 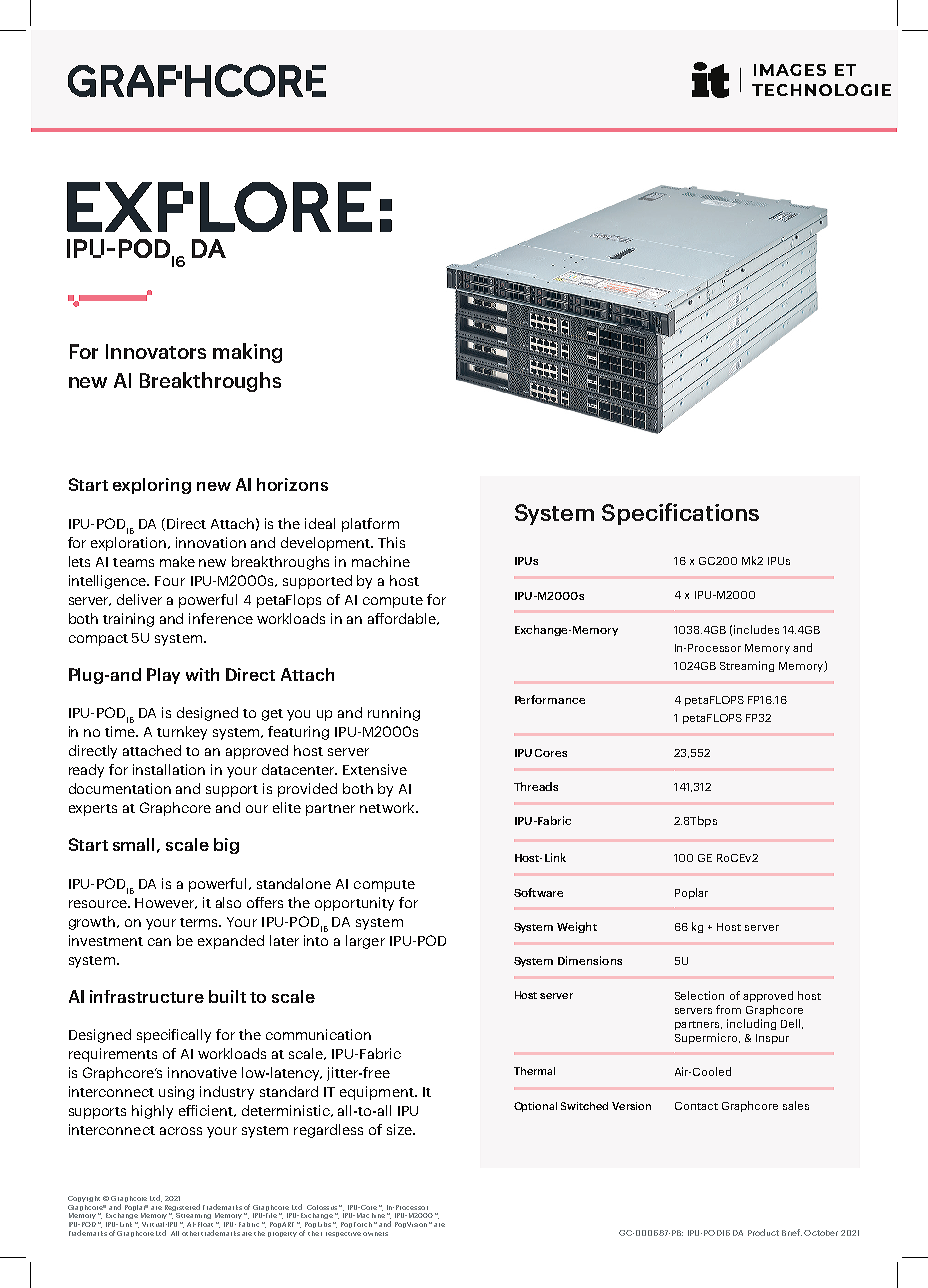 What do you see at coordinates (538, 892) in the screenshot?
I see `Software` at bounding box center [538, 892].
